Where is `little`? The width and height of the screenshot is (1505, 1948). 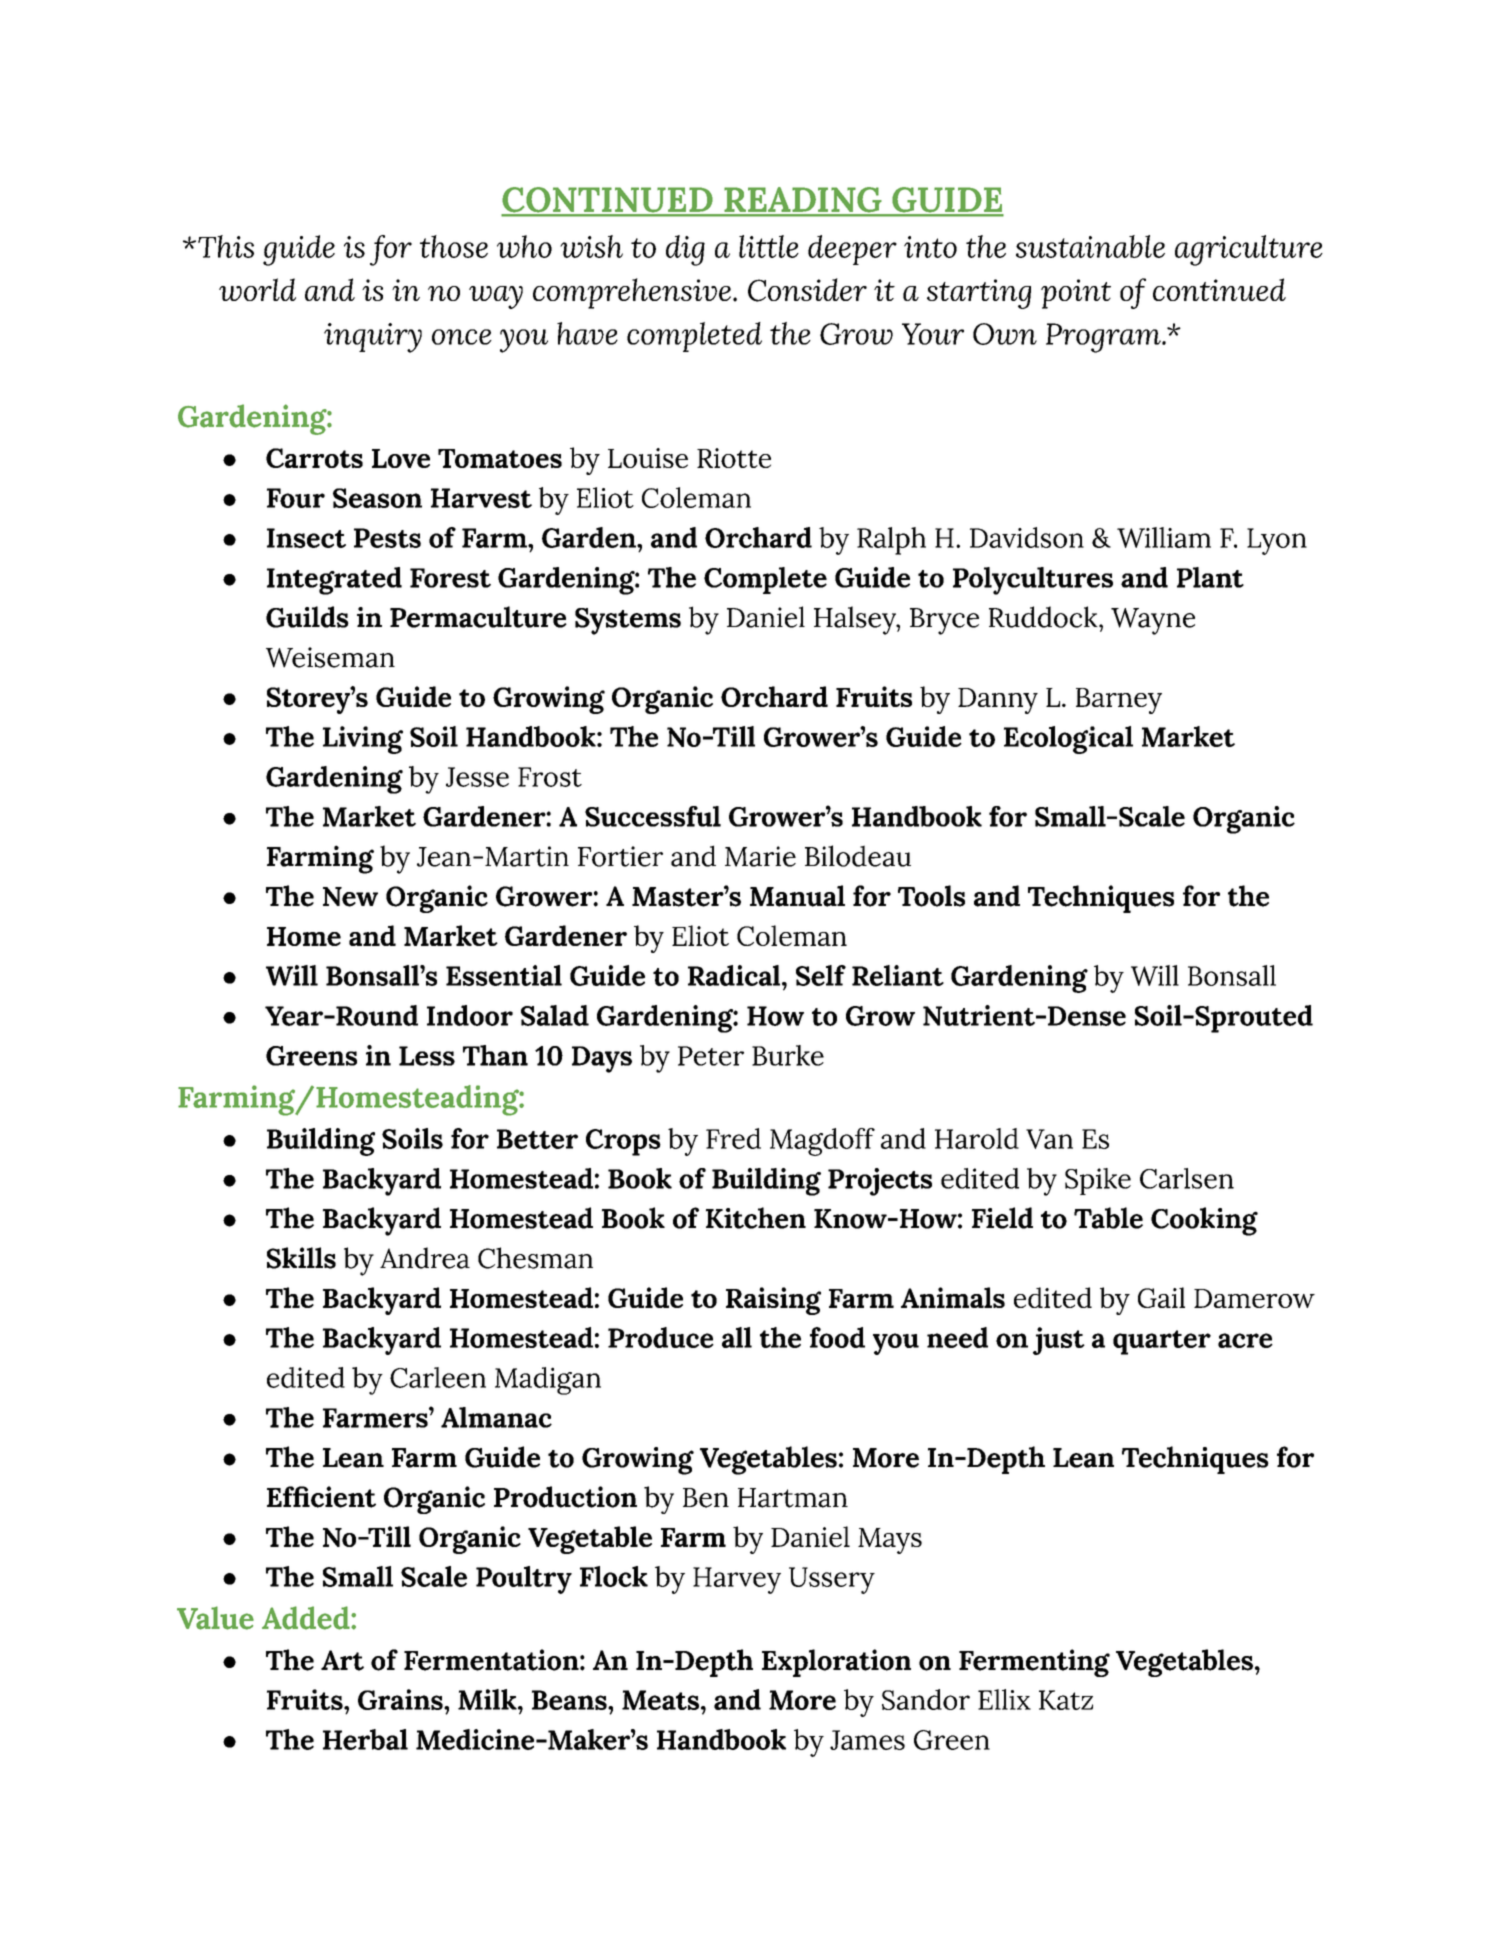 little is located at coordinates (769, 246).
